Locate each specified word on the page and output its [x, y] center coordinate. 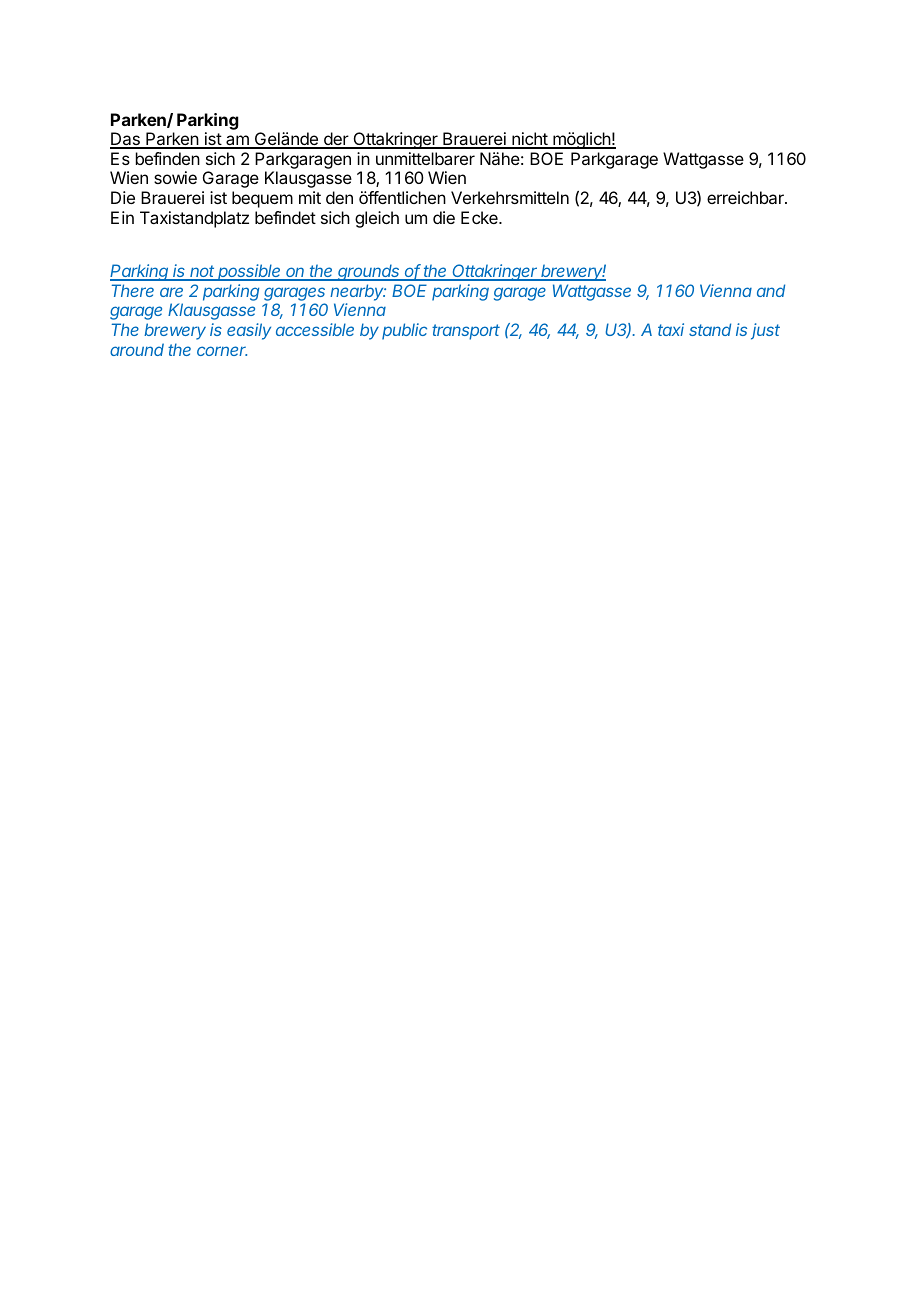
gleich [377, 219]
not [202, 272]
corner [222, 351]
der [336, 140]
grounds [369, 272]
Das [126, 140]
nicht [530, 140]
